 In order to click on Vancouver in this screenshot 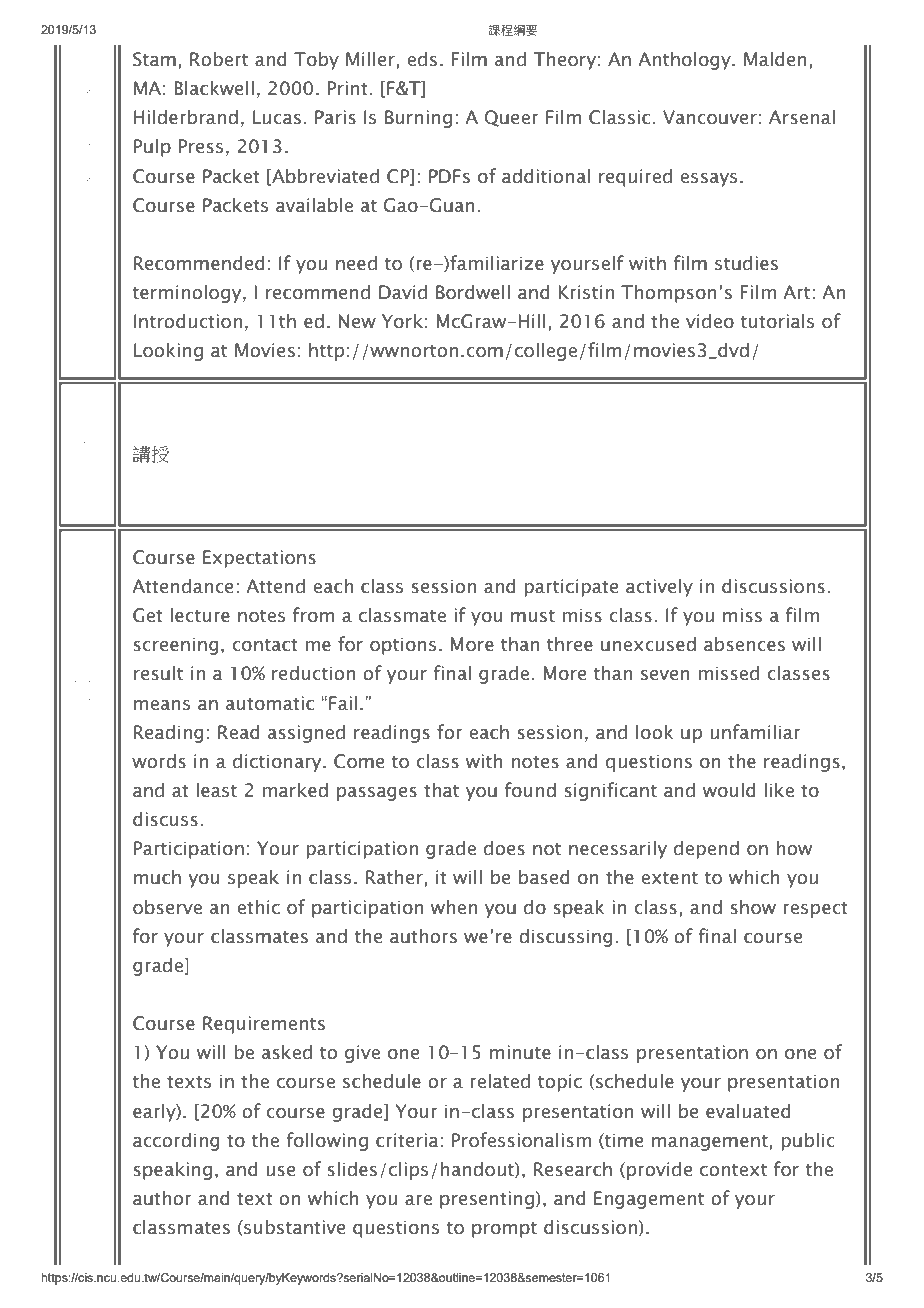, I will do `click(710, 117)`.
